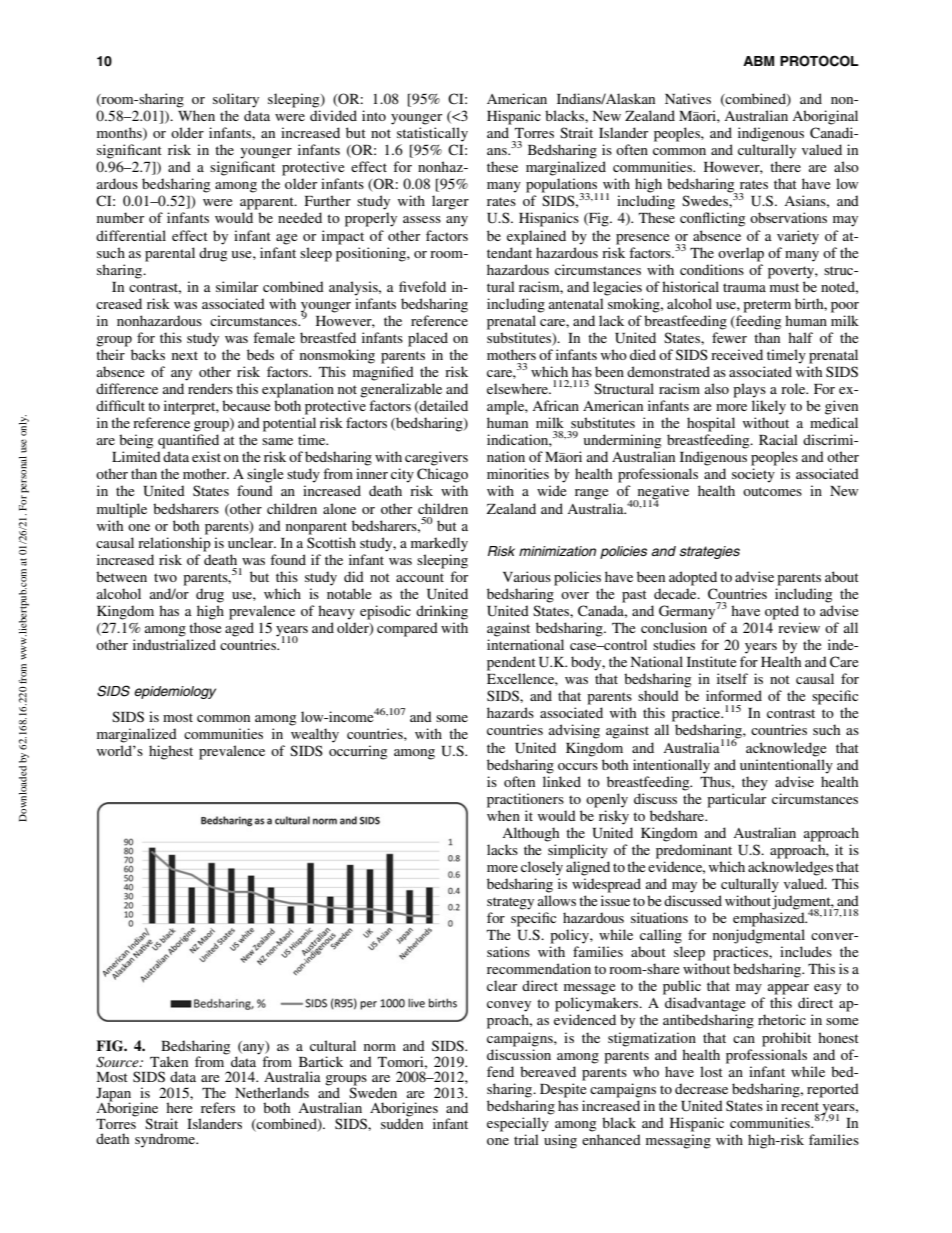  Describe the element at coordinates (799, 627) in the image. I see `review` at that location.
